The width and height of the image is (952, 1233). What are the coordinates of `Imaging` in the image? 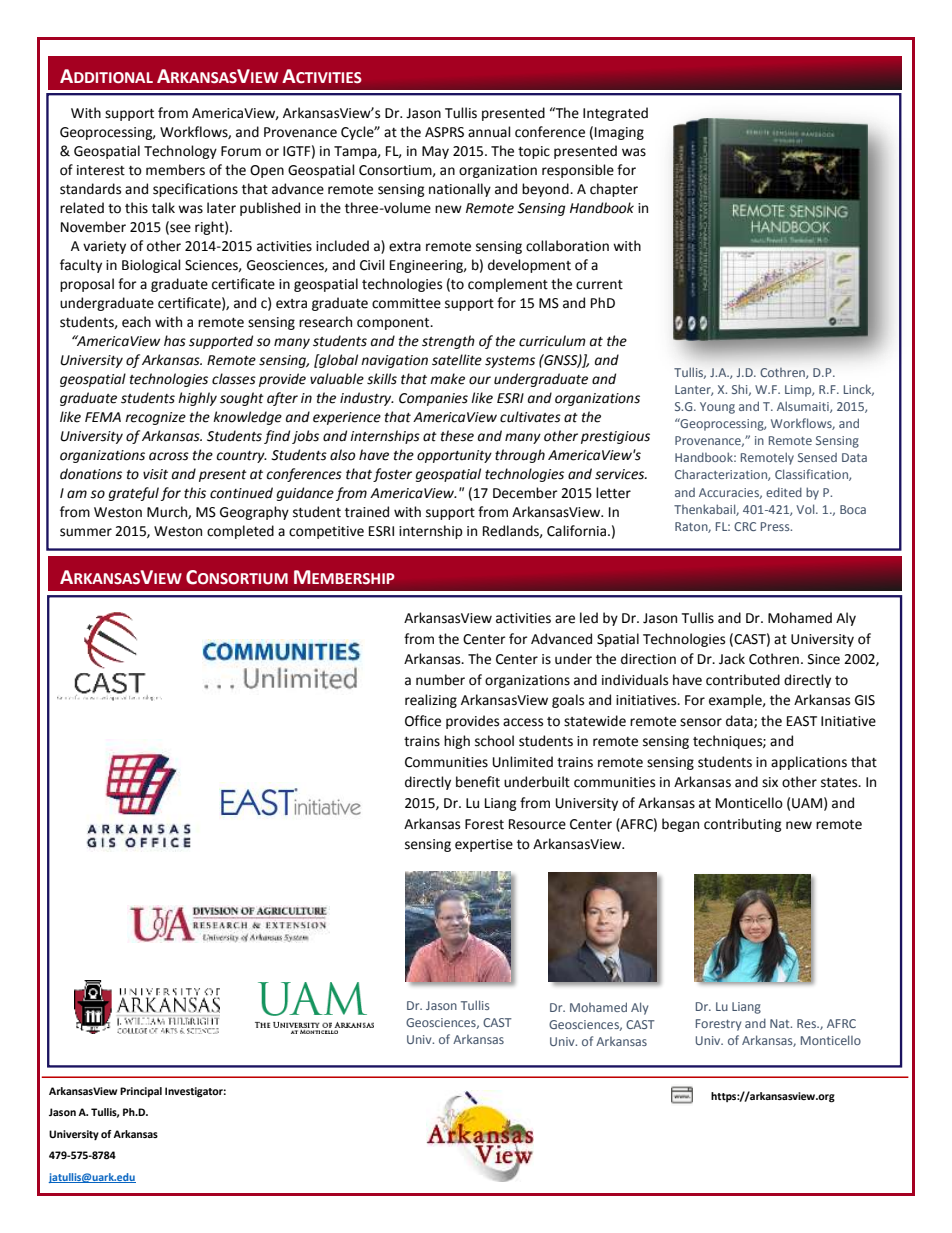 It's located at (619, 133).
